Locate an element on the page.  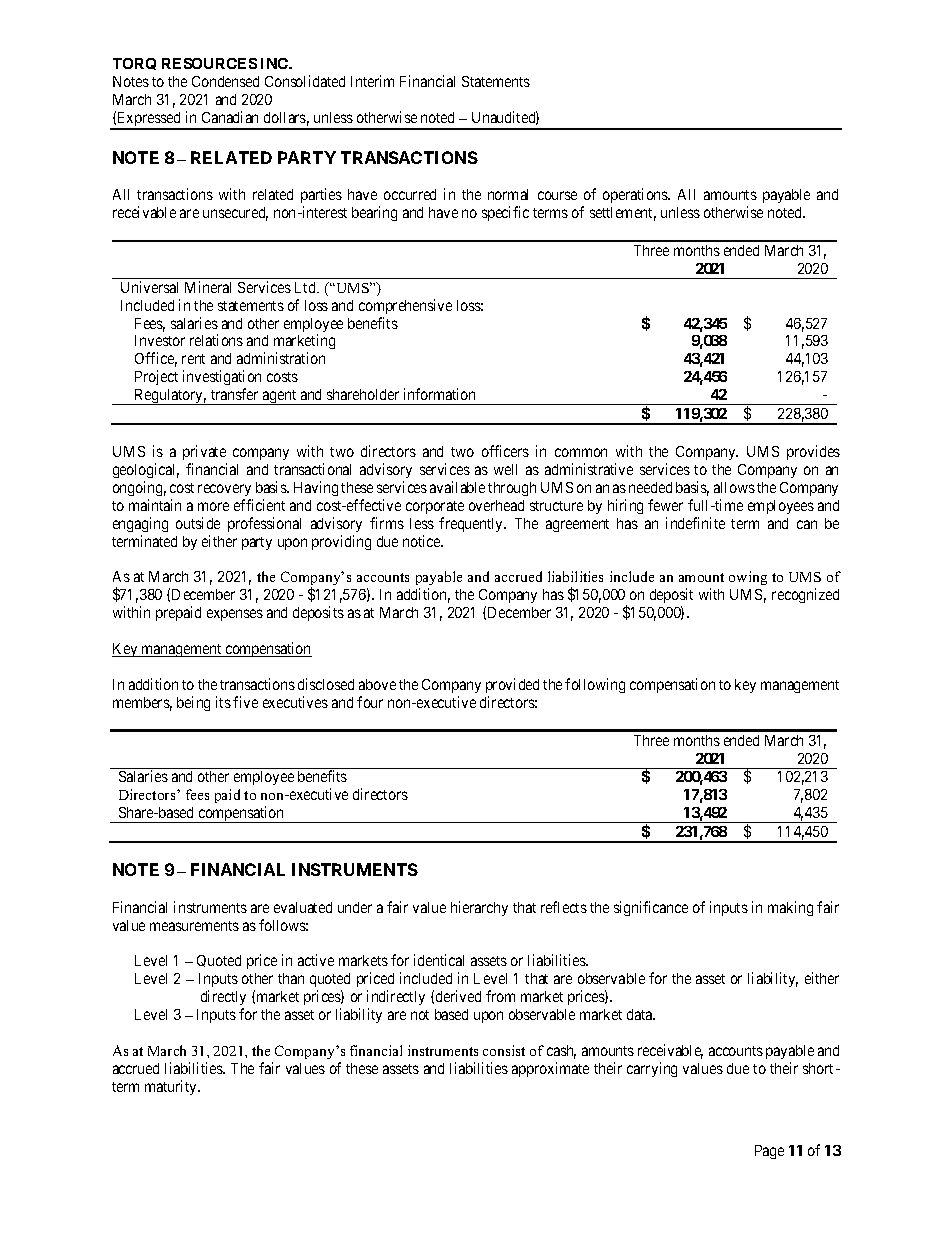
operations is located at coordinates (636, 195).
